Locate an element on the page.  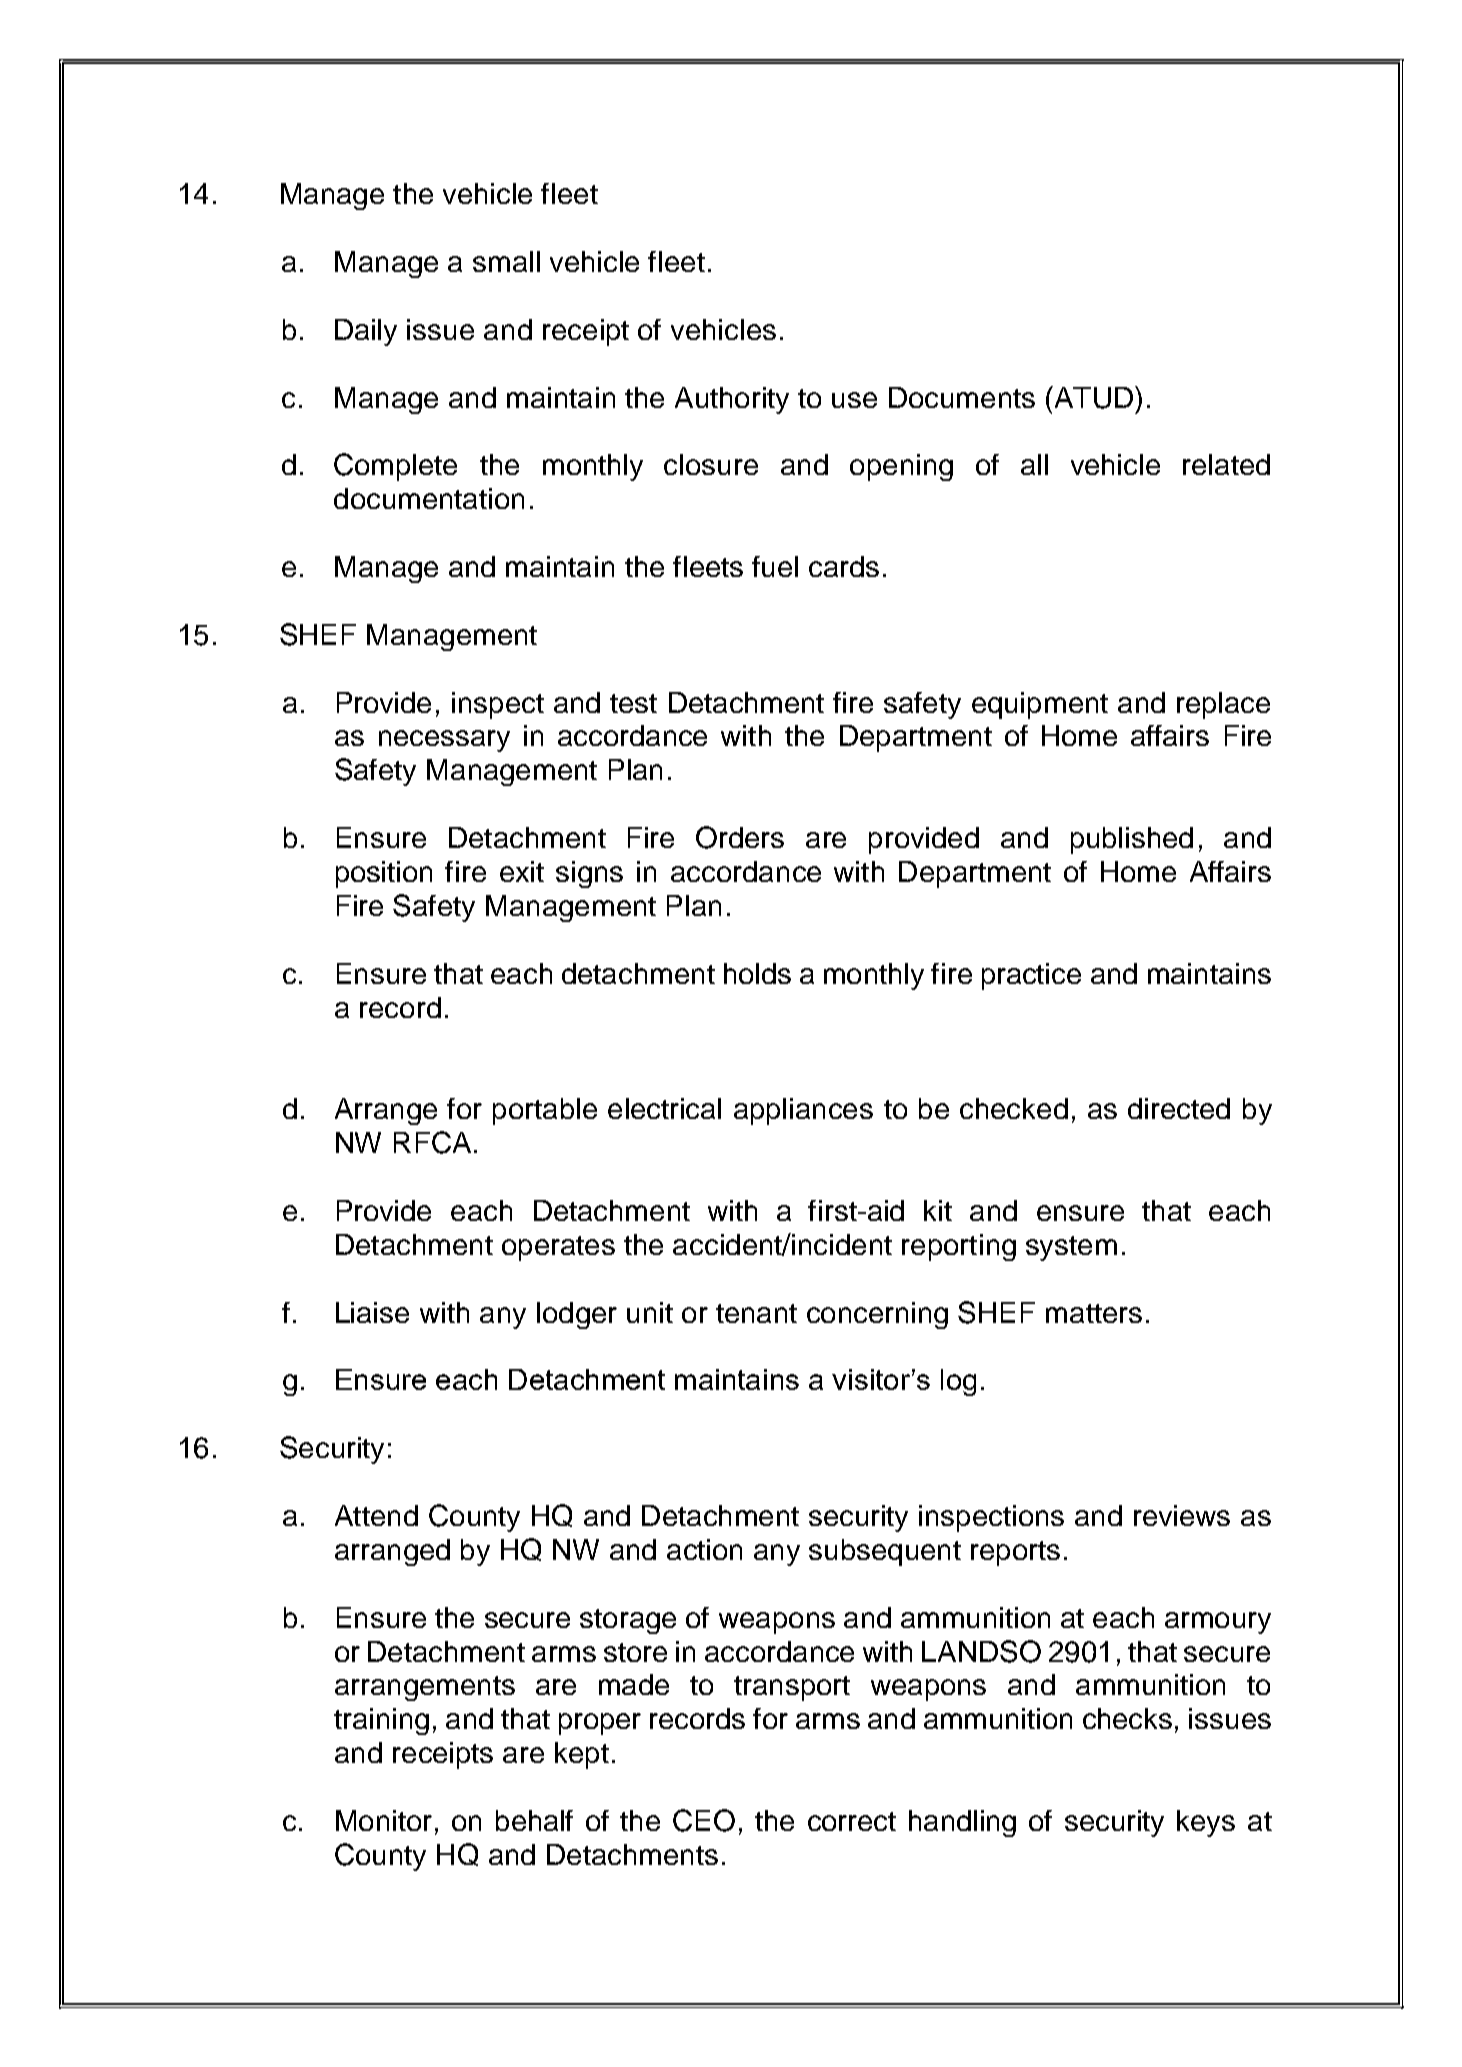
directed is located at coordinates (1179, 1108).
